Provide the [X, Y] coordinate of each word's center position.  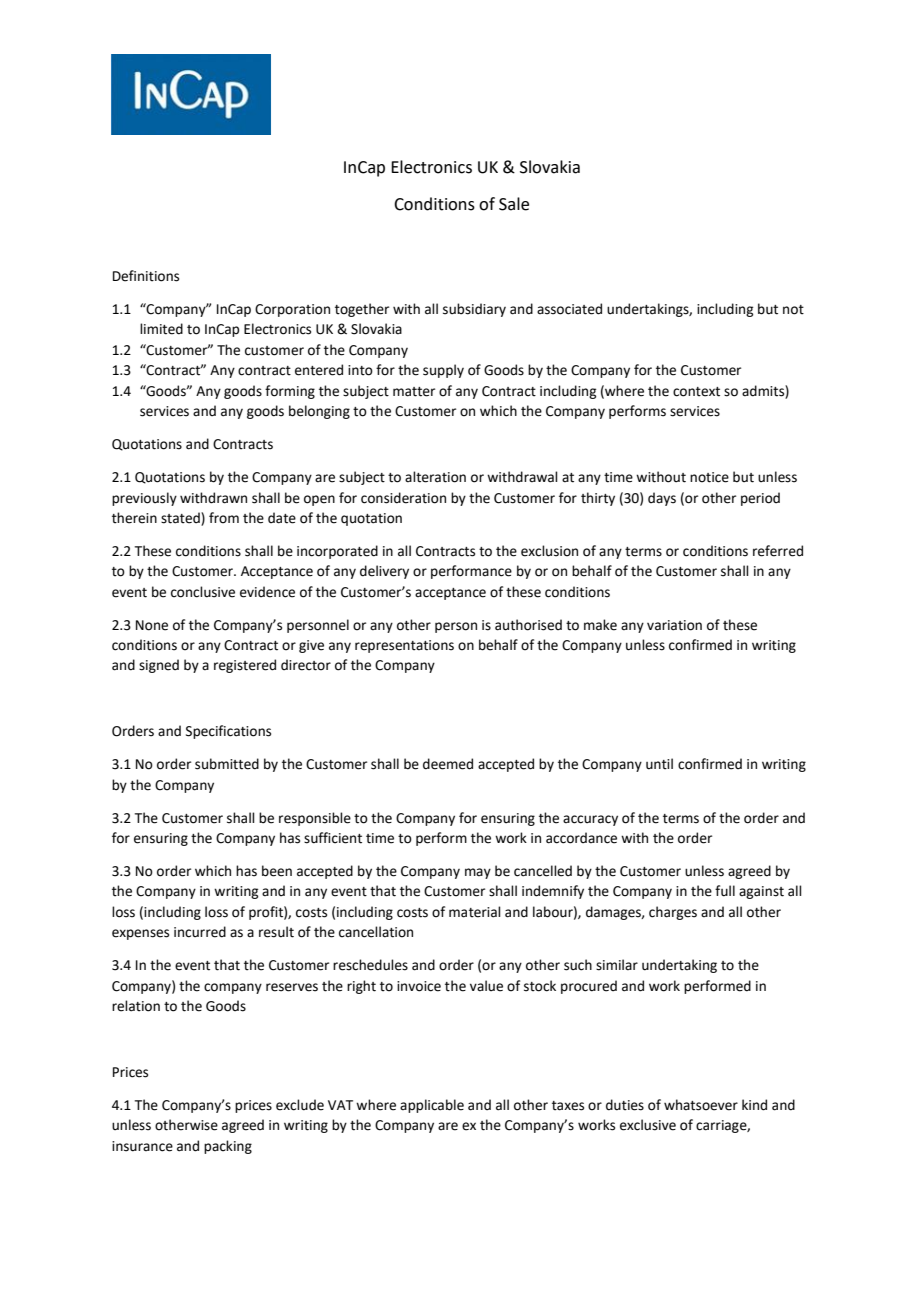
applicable [432, 1106]
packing [228, 1147]
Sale [514, 204]
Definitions [146, 276]
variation [674, 625]
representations [404, 646]
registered [245, 666]
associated [569, 309]
